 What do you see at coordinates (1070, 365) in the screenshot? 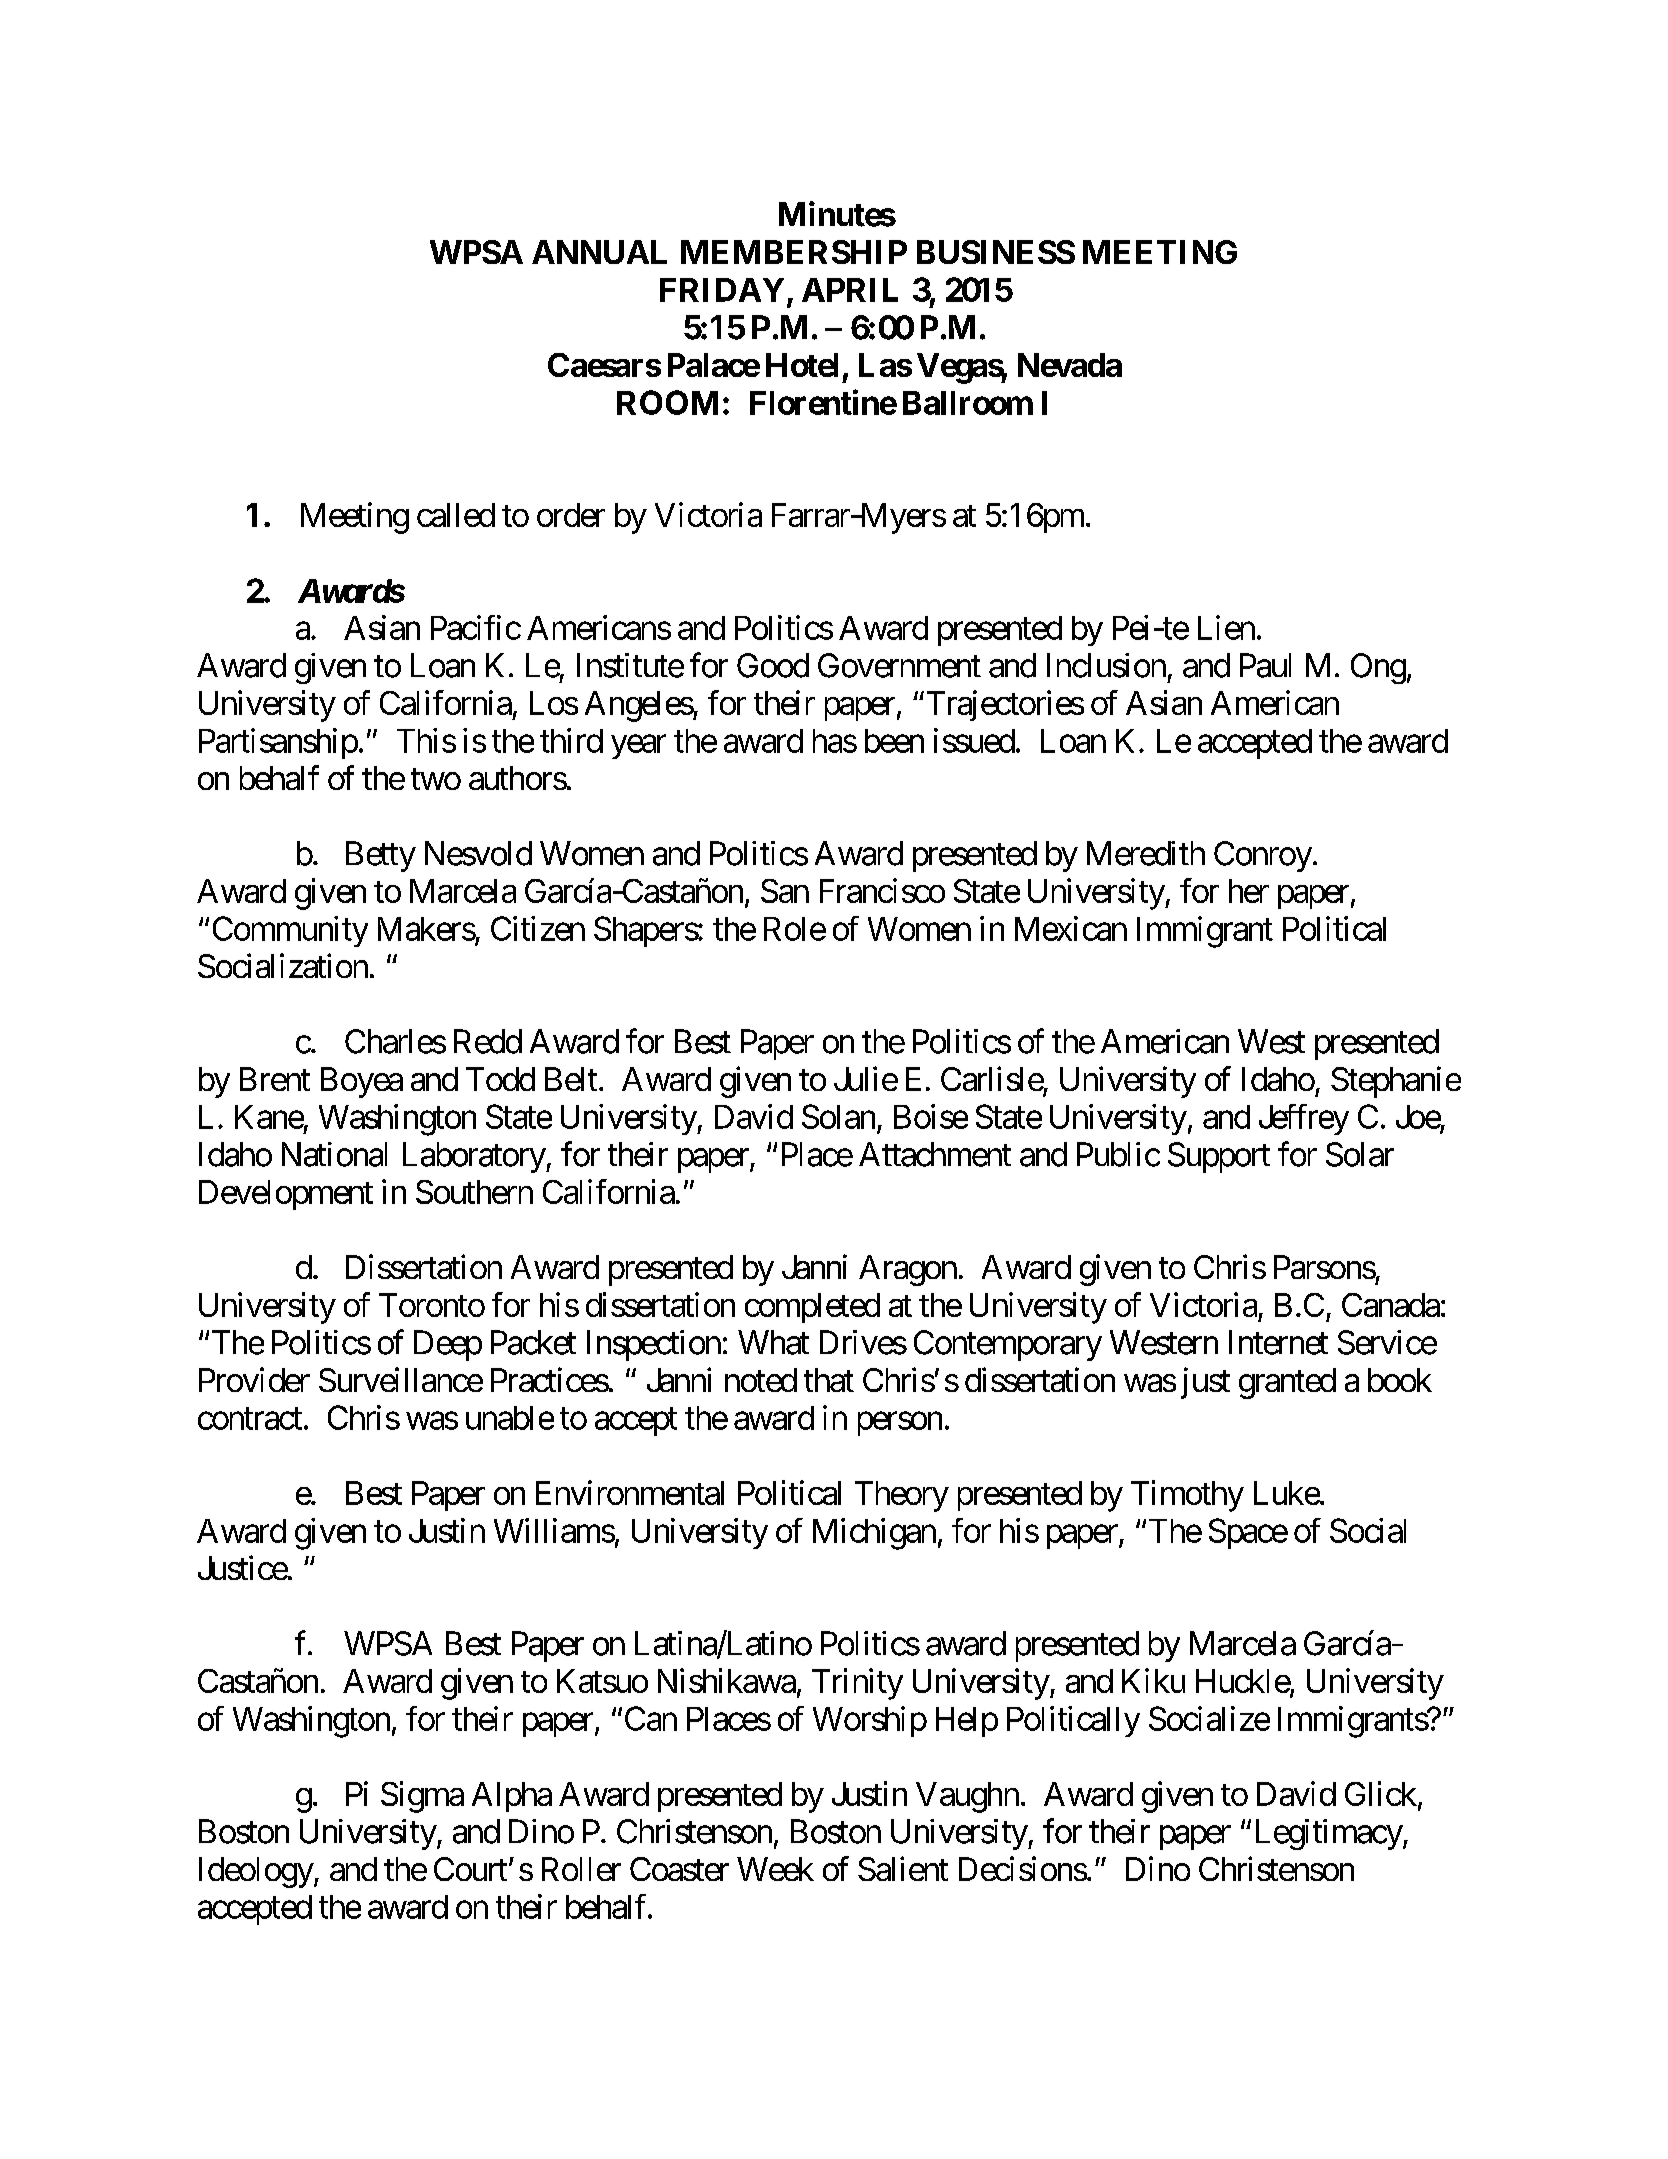
I see `Nevada` at bounding box center [1070, 365].
